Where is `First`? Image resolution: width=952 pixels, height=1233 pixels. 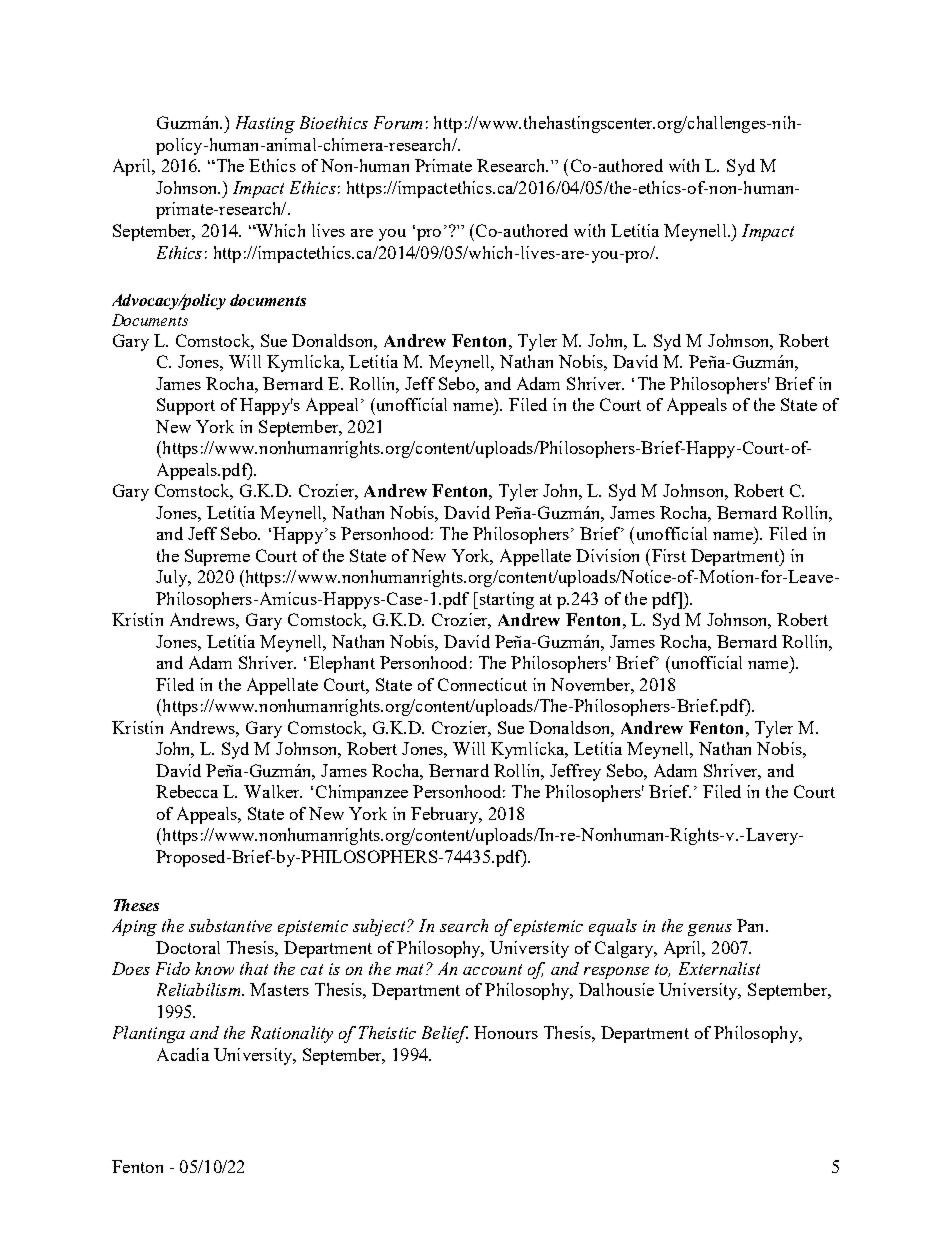 First is located at coordinates (669, 555).
